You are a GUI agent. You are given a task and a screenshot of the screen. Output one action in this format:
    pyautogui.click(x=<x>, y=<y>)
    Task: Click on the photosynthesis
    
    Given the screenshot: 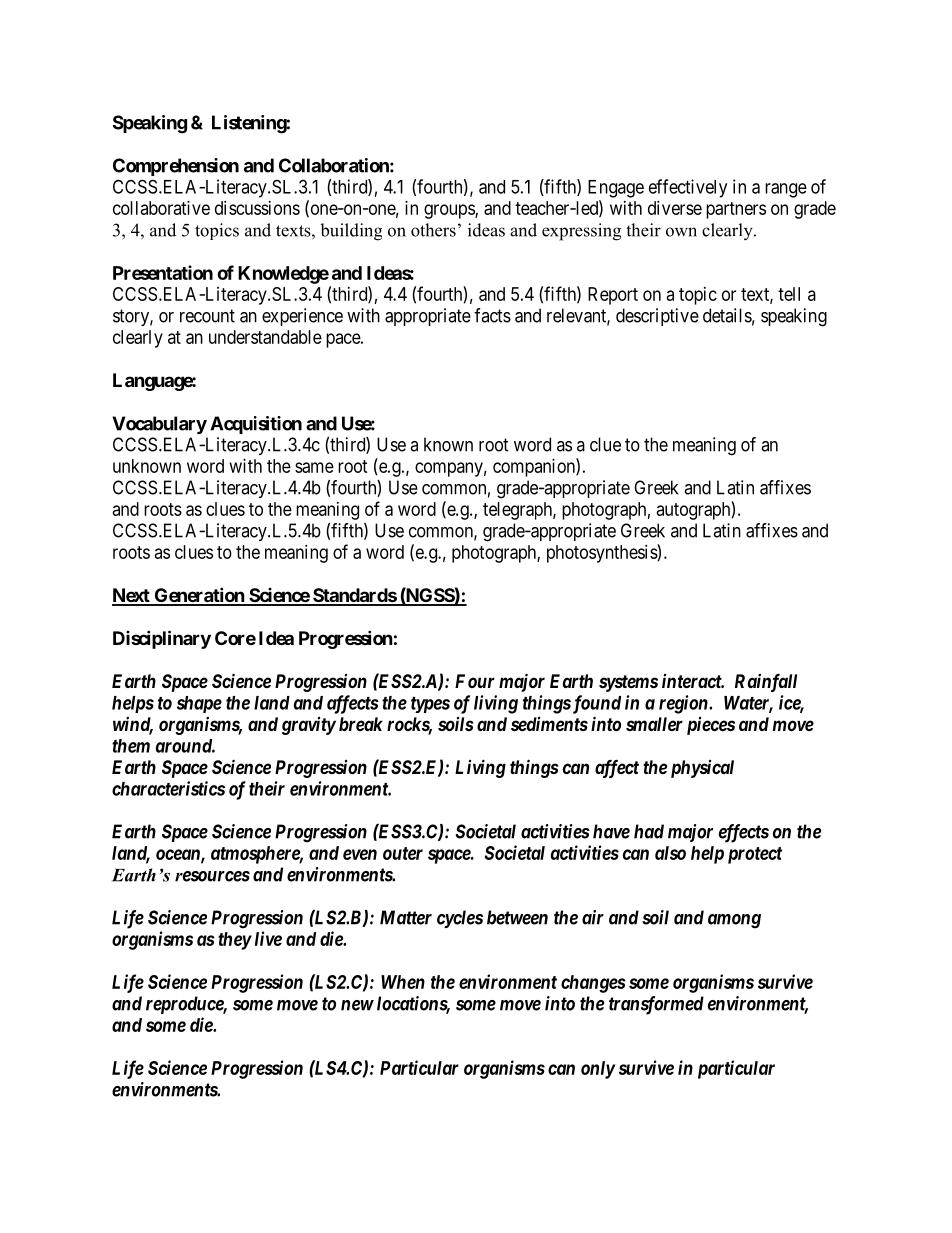 What is the action you would take?
    pyautogui.click(x=602, y=553)
